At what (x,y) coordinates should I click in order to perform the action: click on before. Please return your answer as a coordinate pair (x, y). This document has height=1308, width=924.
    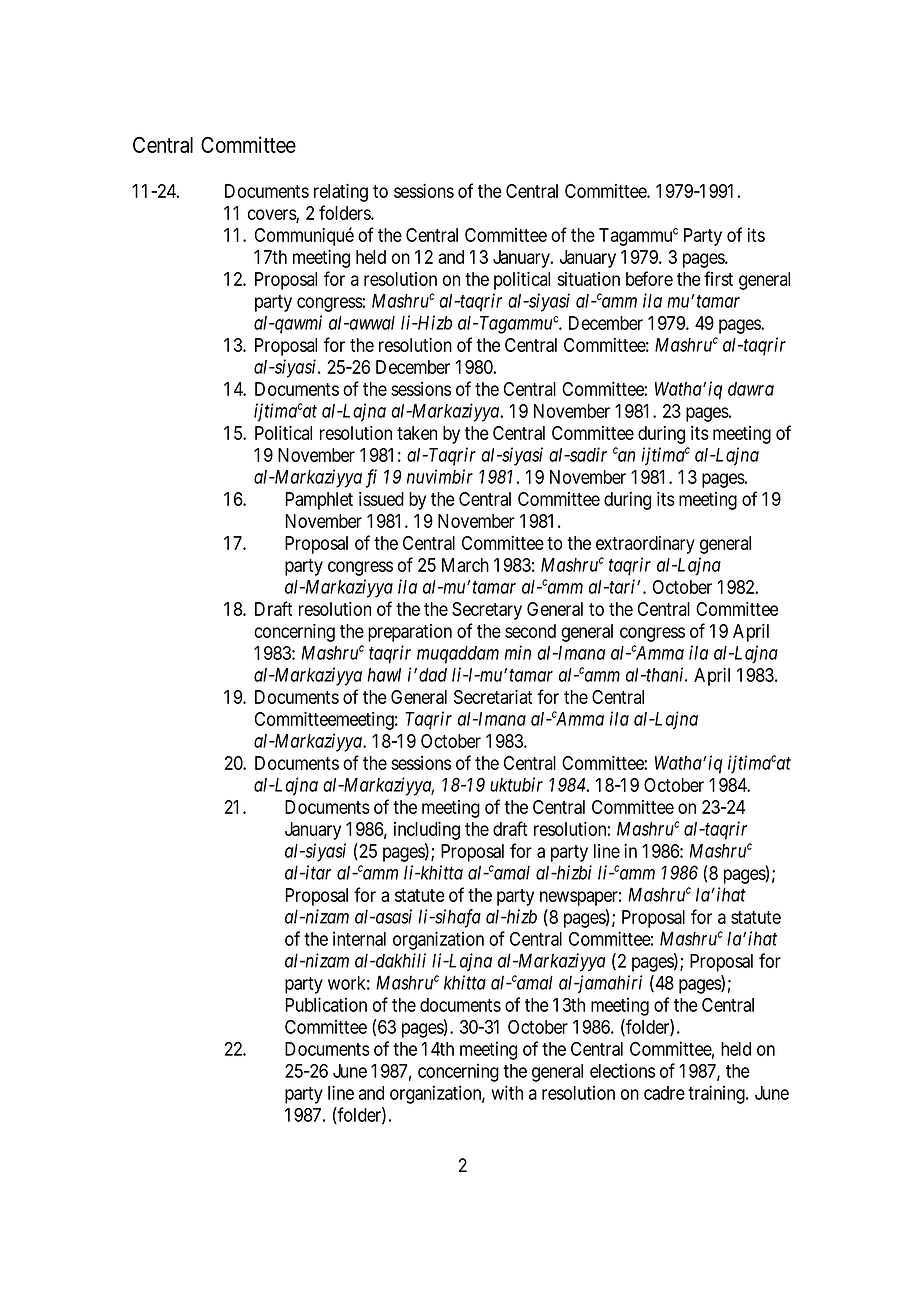
    Looking at the image, I should click on (649, 278).
